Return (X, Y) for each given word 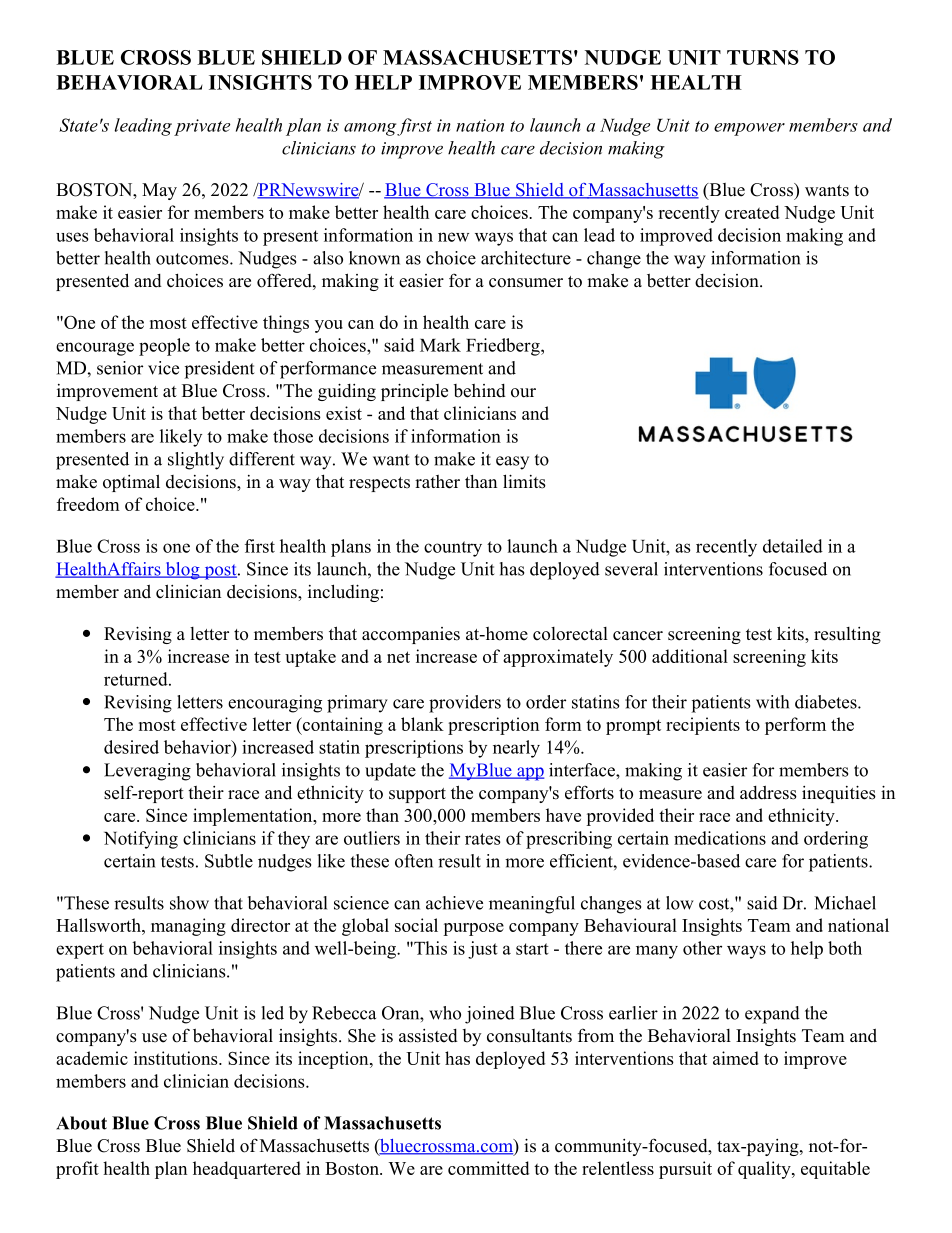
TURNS (763, 57)
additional (690, 656)
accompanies (411, 635)
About (81, 1123)
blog (182, 571)
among (371, 129)
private (202, 127)
